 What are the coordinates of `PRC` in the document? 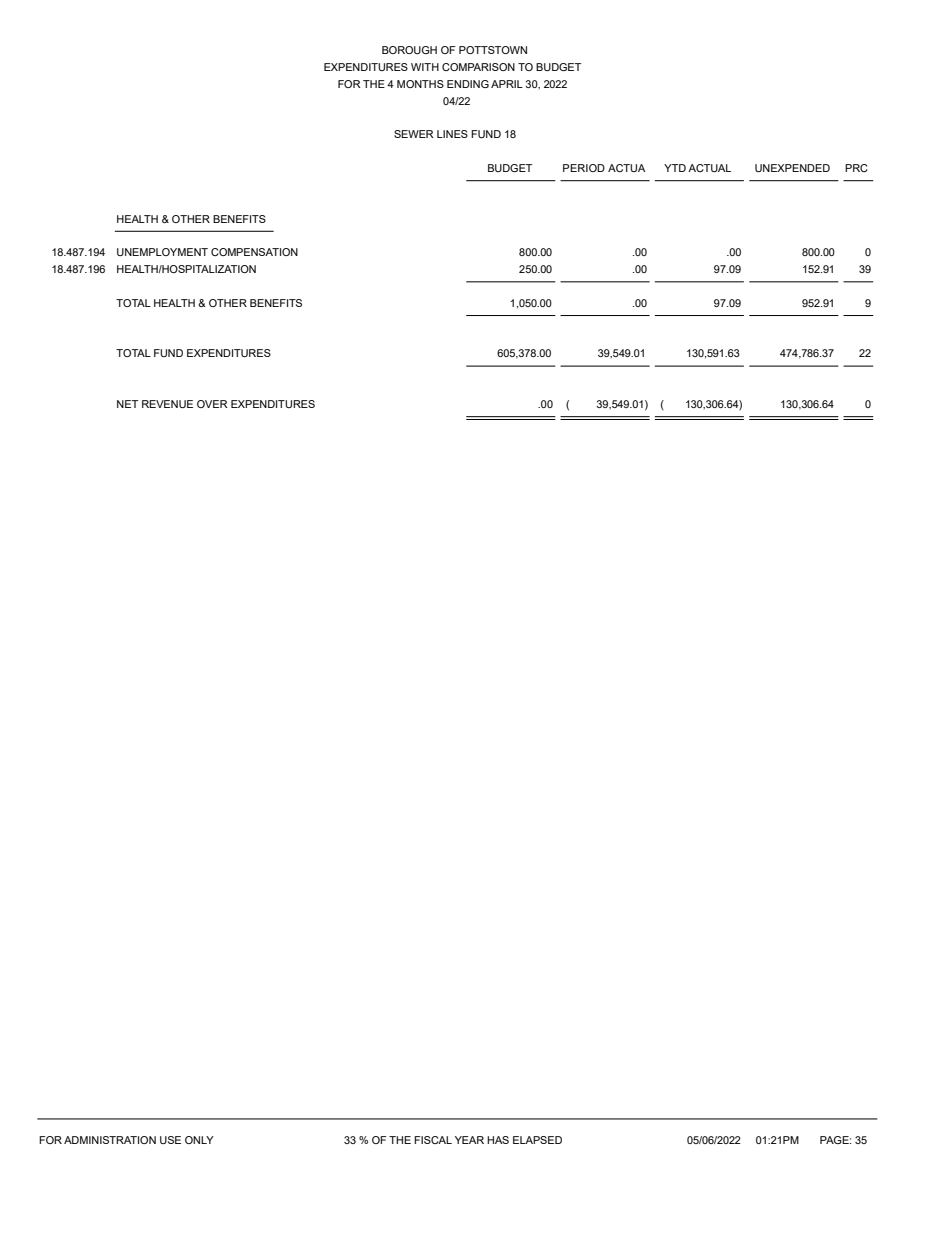 It's located at (856, 168).
